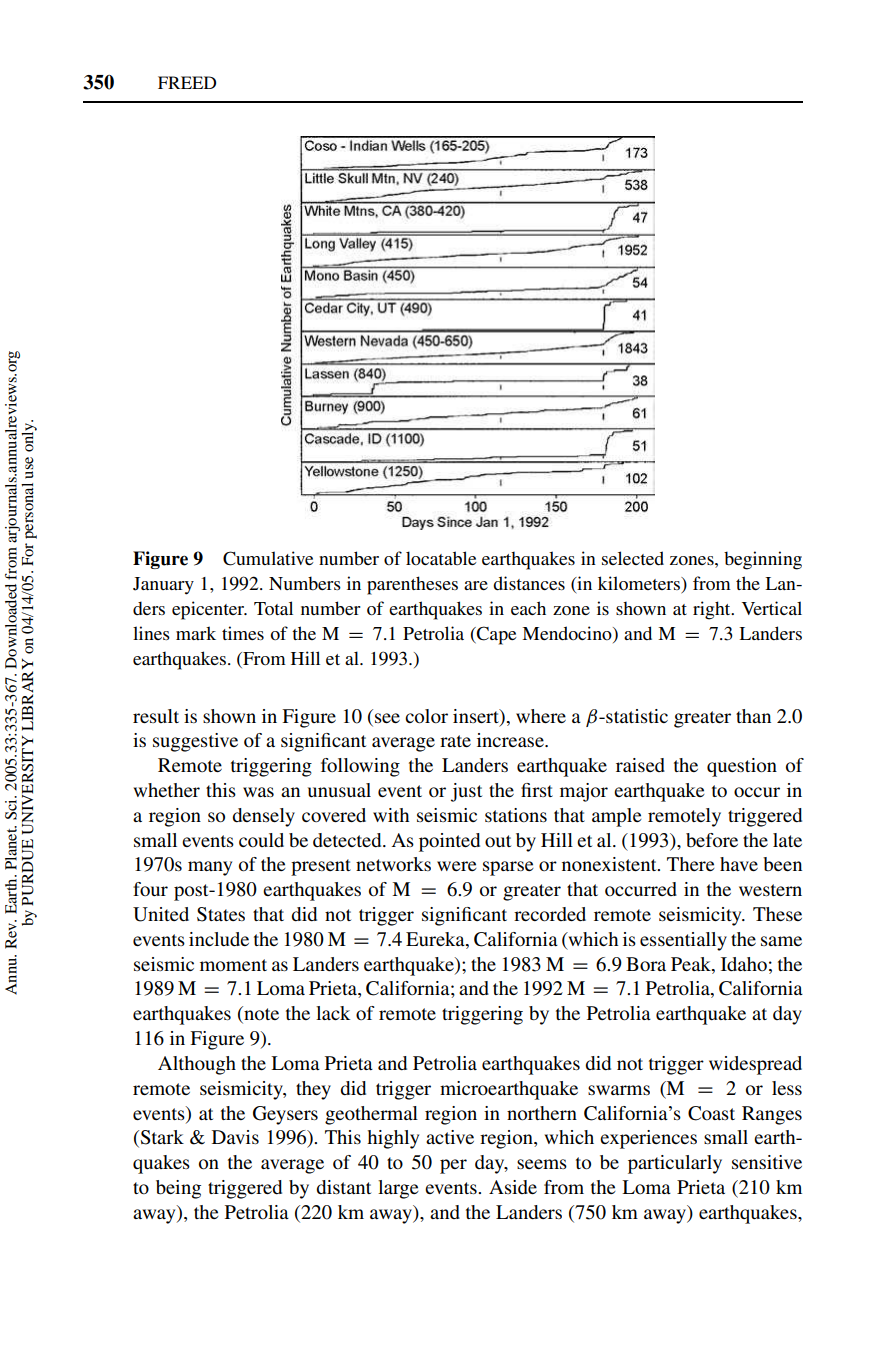 This document has height=1345, width=896. What do you see at coordinates (712, 840) in the document?
I see `before` at bounding box center [712, 840].
